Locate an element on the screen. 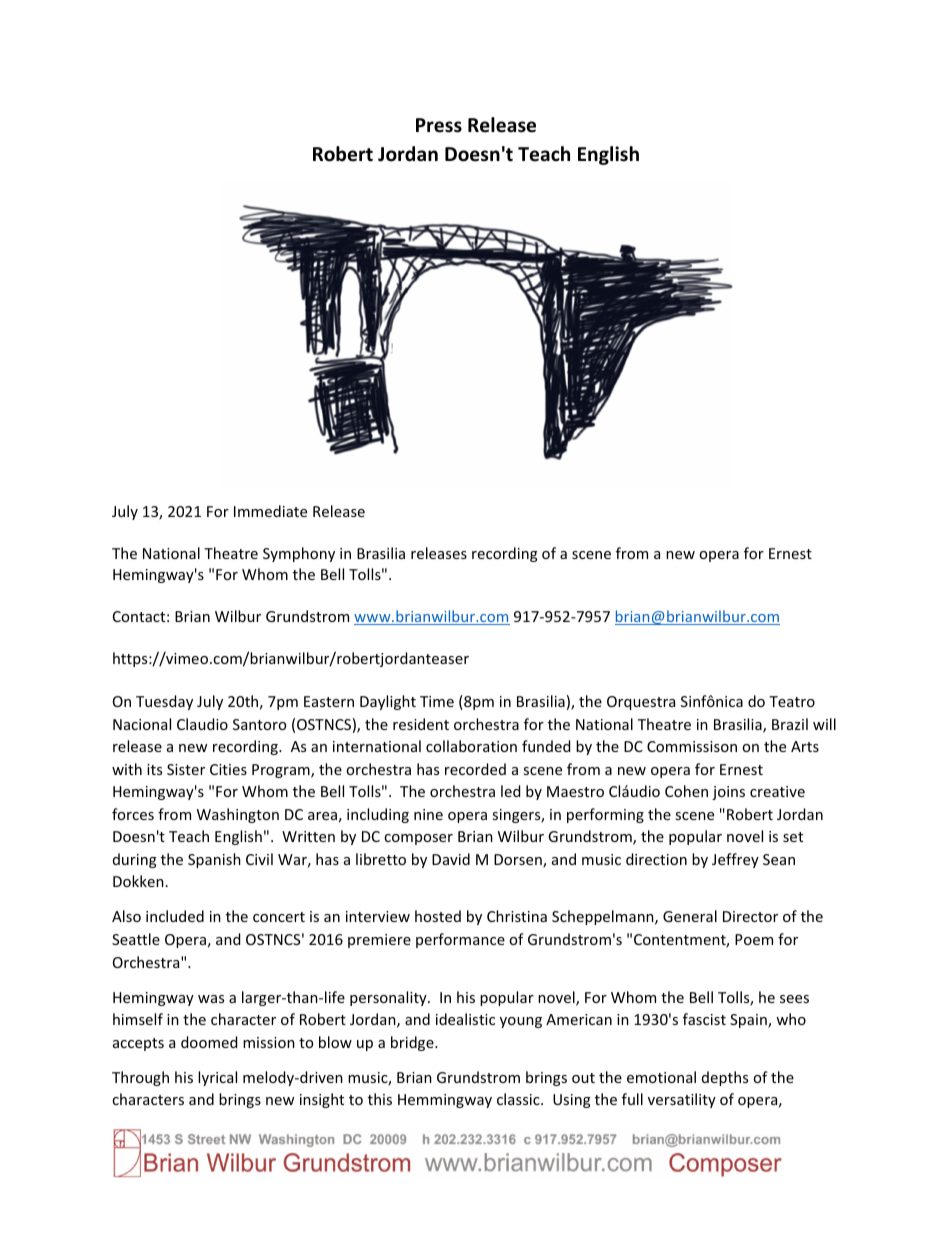  Press is located at coordinates (439, 125).
